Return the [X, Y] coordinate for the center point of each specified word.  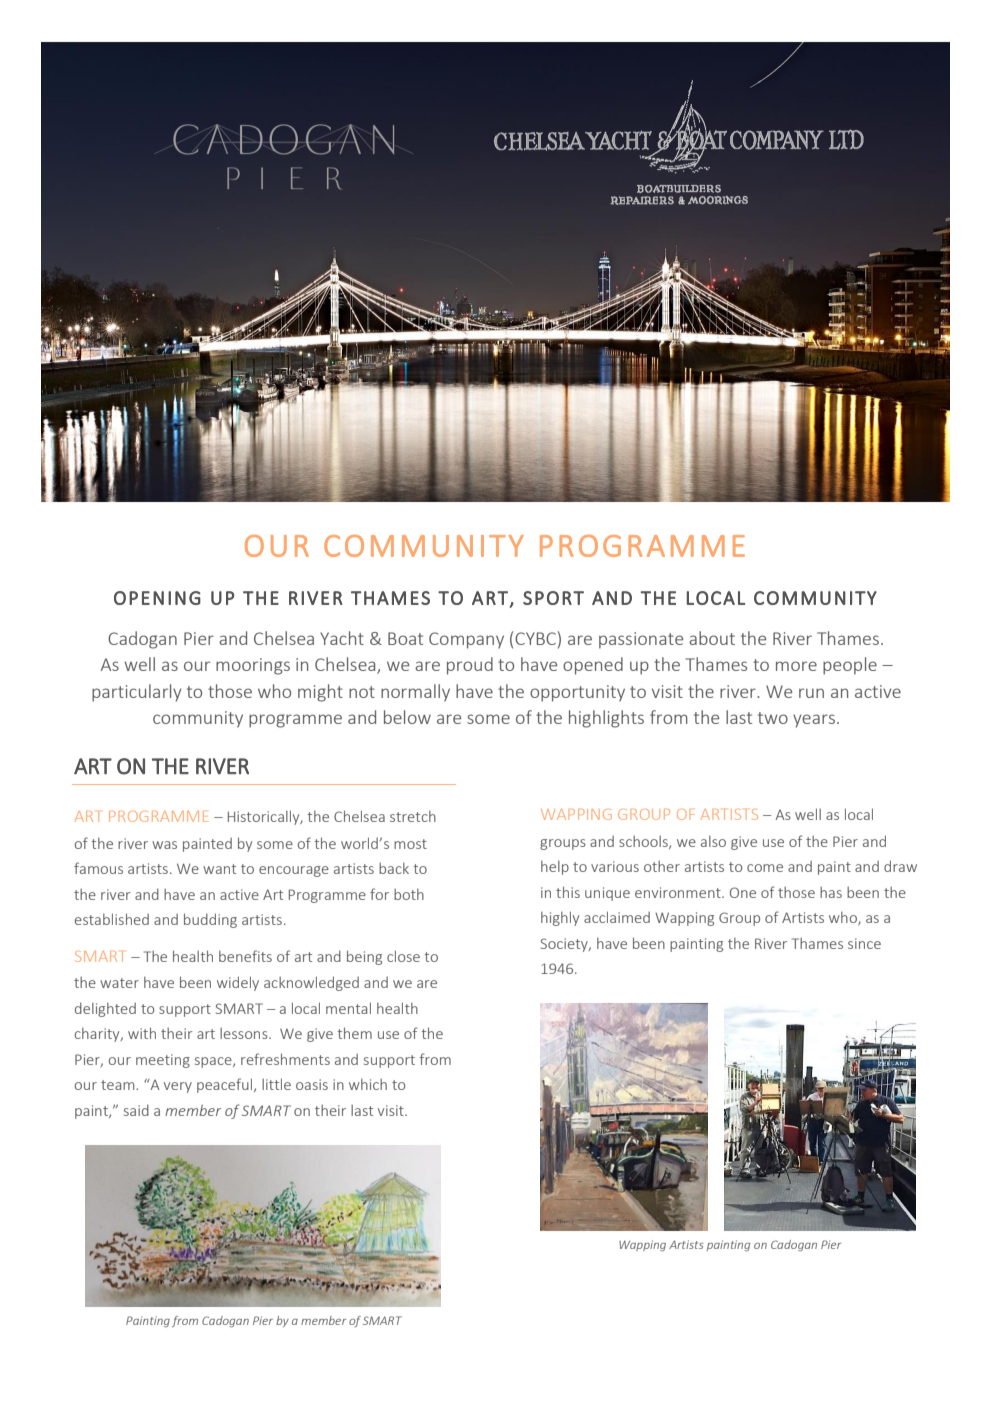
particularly [137, 693]
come [765, 868]
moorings [253, 666]
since [864, 943]
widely [238, 983]
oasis [312, 1084]
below [407, 717]
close [403, 956]
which [368, 1084]
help [555, 868]
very [178, 1087]
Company [466, 640]
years [814, 721]
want [219, 869]
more [796, 666]
